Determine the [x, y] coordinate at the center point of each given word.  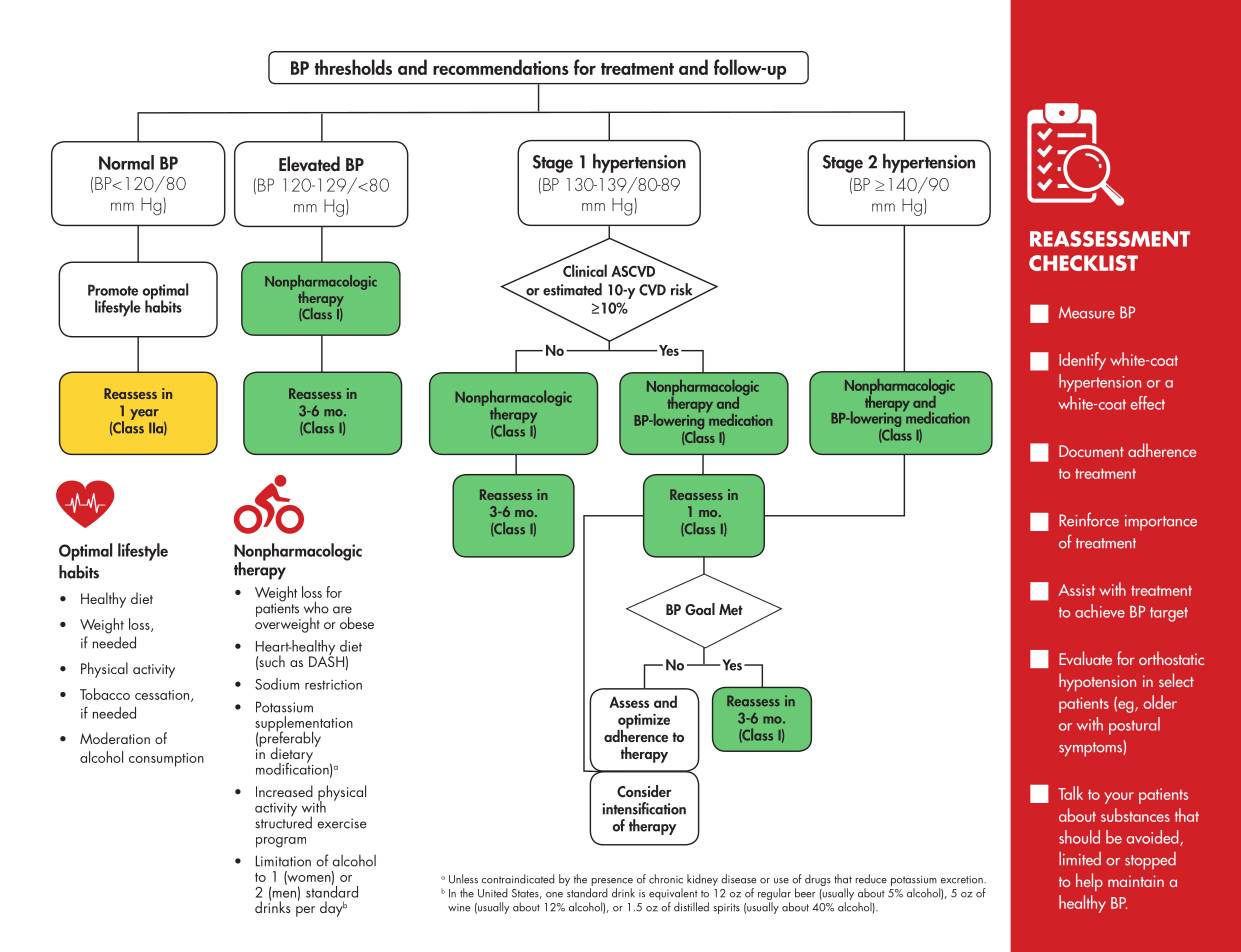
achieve [1100, 611]
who [316, 607]
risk [683, 290]
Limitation [283, 861]
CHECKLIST [1083, 263]
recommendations [501, 67]
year [144, 414]
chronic [666, 879]
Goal [700, 609]
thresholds [353, 67]
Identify [1082, 361]
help [1089, 882]
